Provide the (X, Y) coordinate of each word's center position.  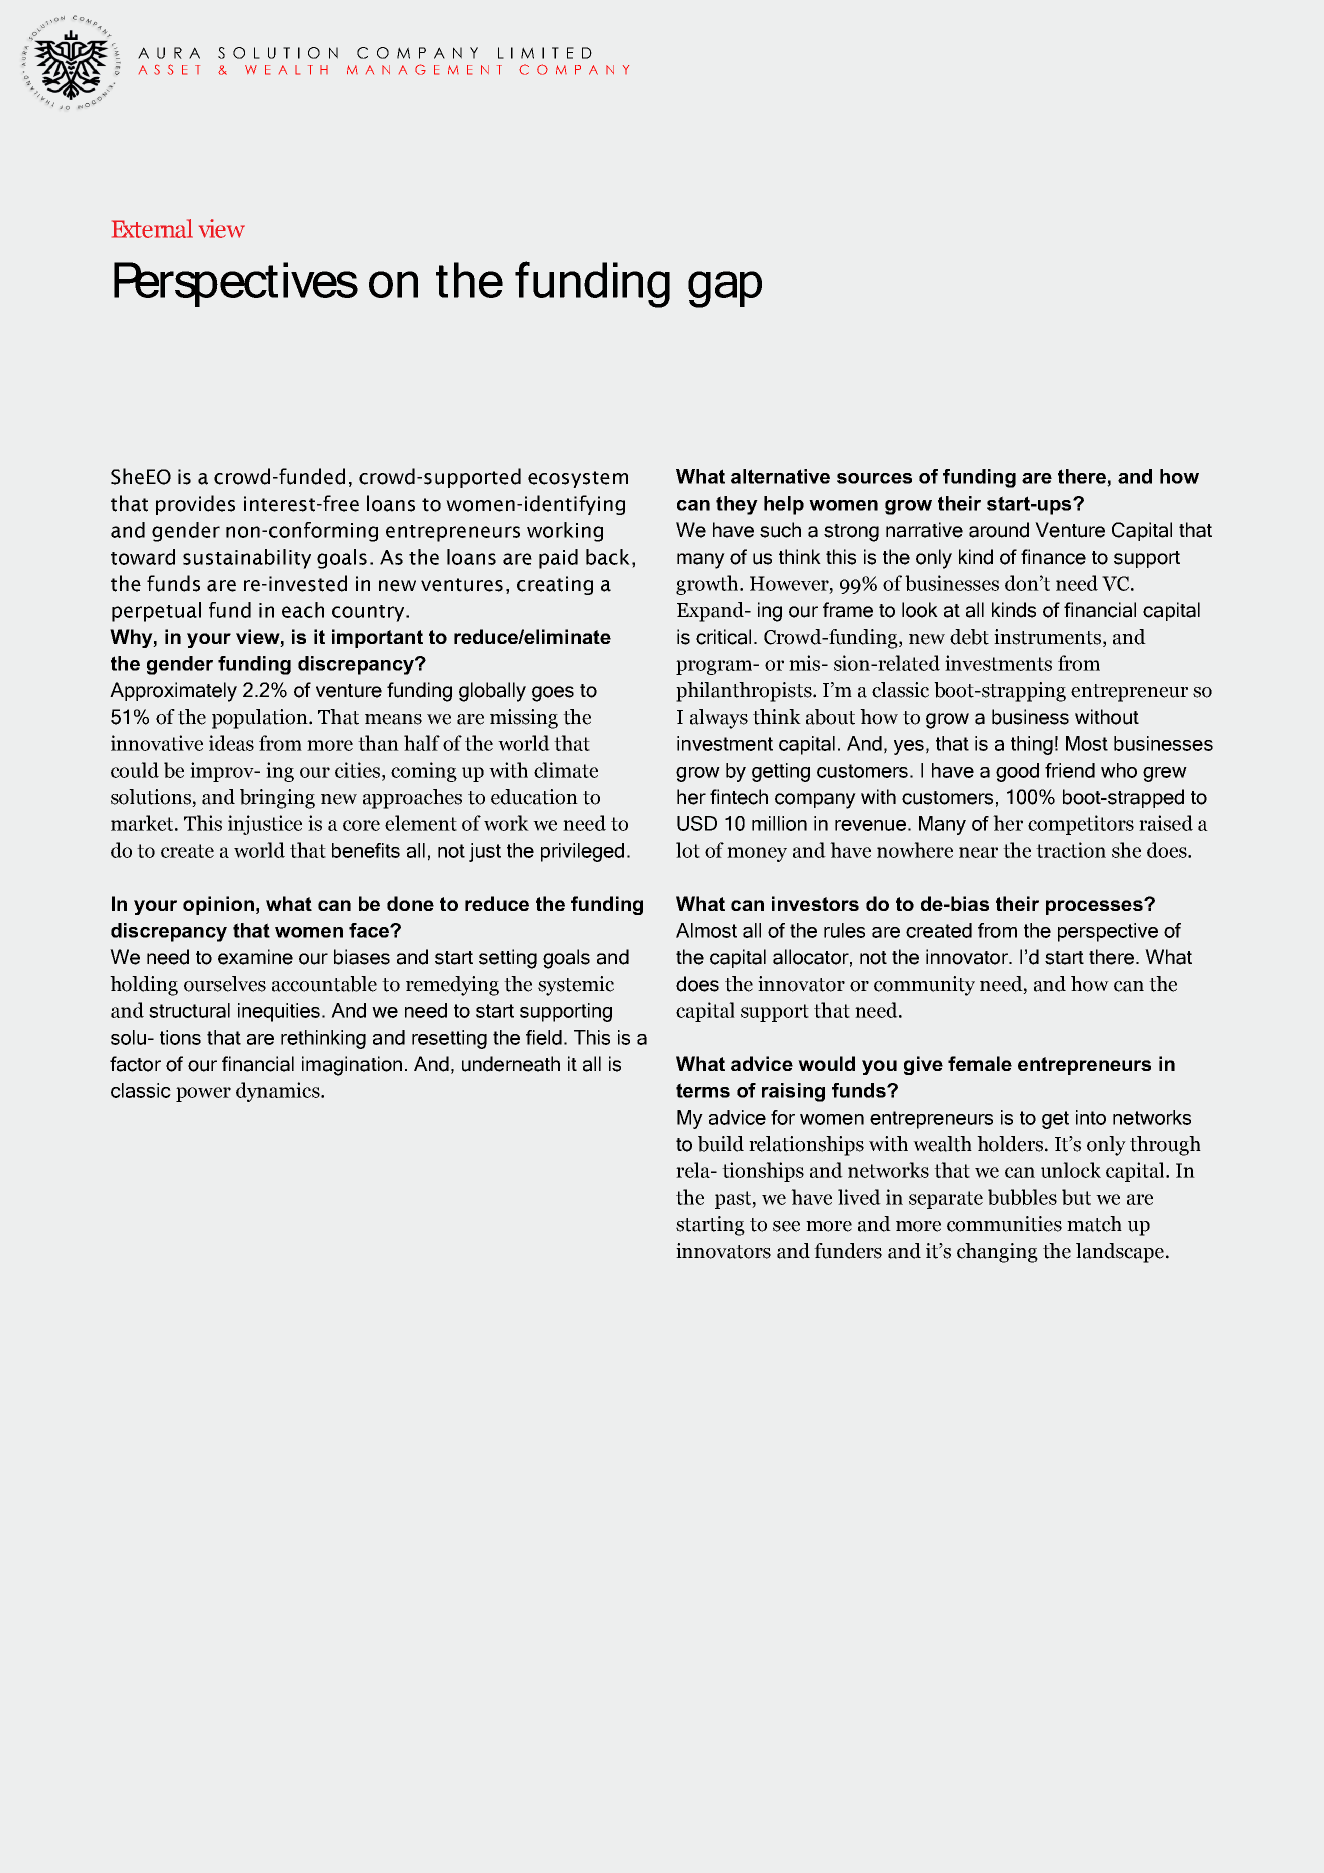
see (786, 1226)
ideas (231, 743)
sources (874, 478)
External (152, 228)
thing (1032, 745)
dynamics (279, 1092)
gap (725, 289)
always (719, 719)
